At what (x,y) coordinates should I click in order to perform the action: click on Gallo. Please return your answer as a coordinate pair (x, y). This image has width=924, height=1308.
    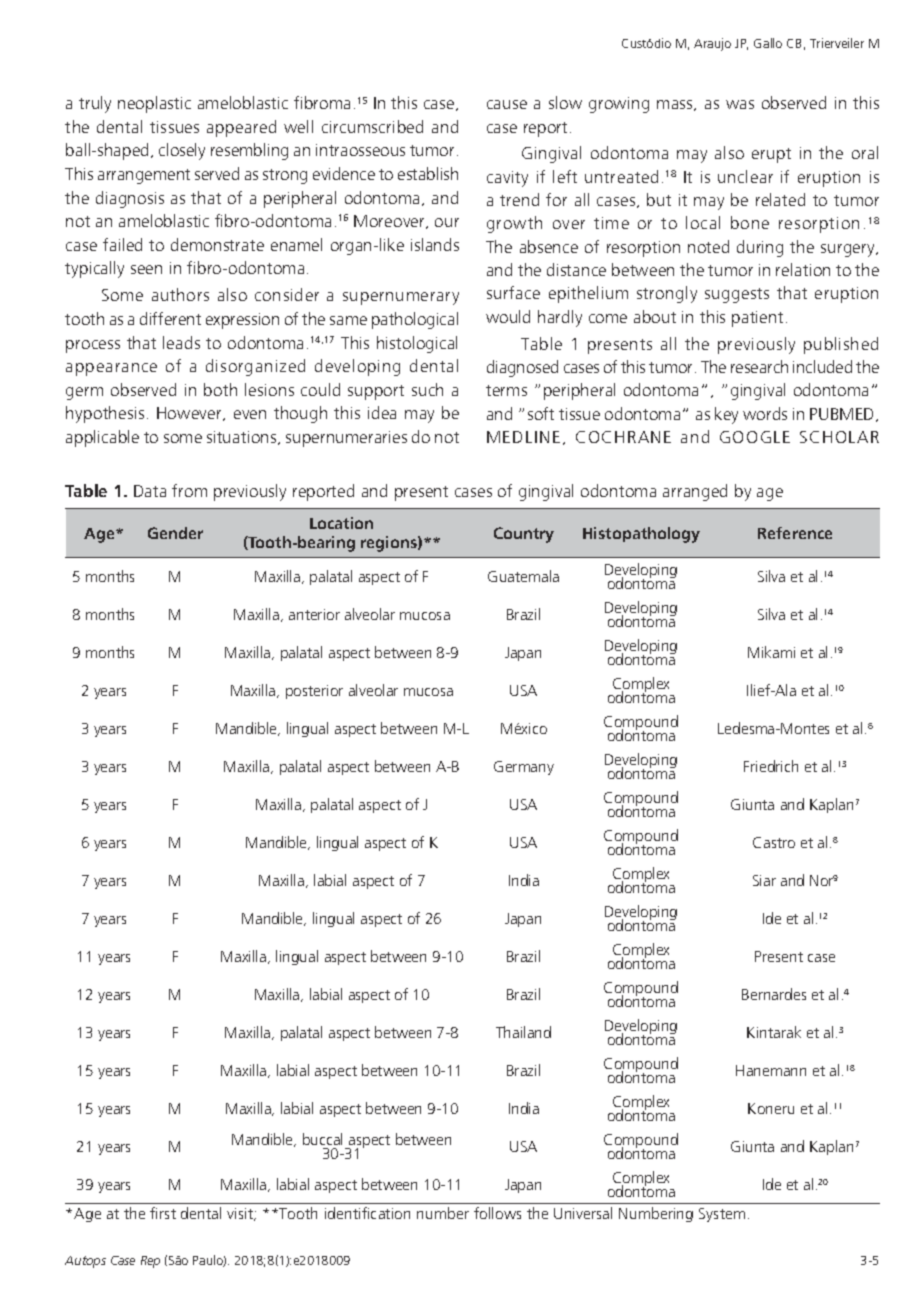
    Looking at the image, I should click on (768, 43).
